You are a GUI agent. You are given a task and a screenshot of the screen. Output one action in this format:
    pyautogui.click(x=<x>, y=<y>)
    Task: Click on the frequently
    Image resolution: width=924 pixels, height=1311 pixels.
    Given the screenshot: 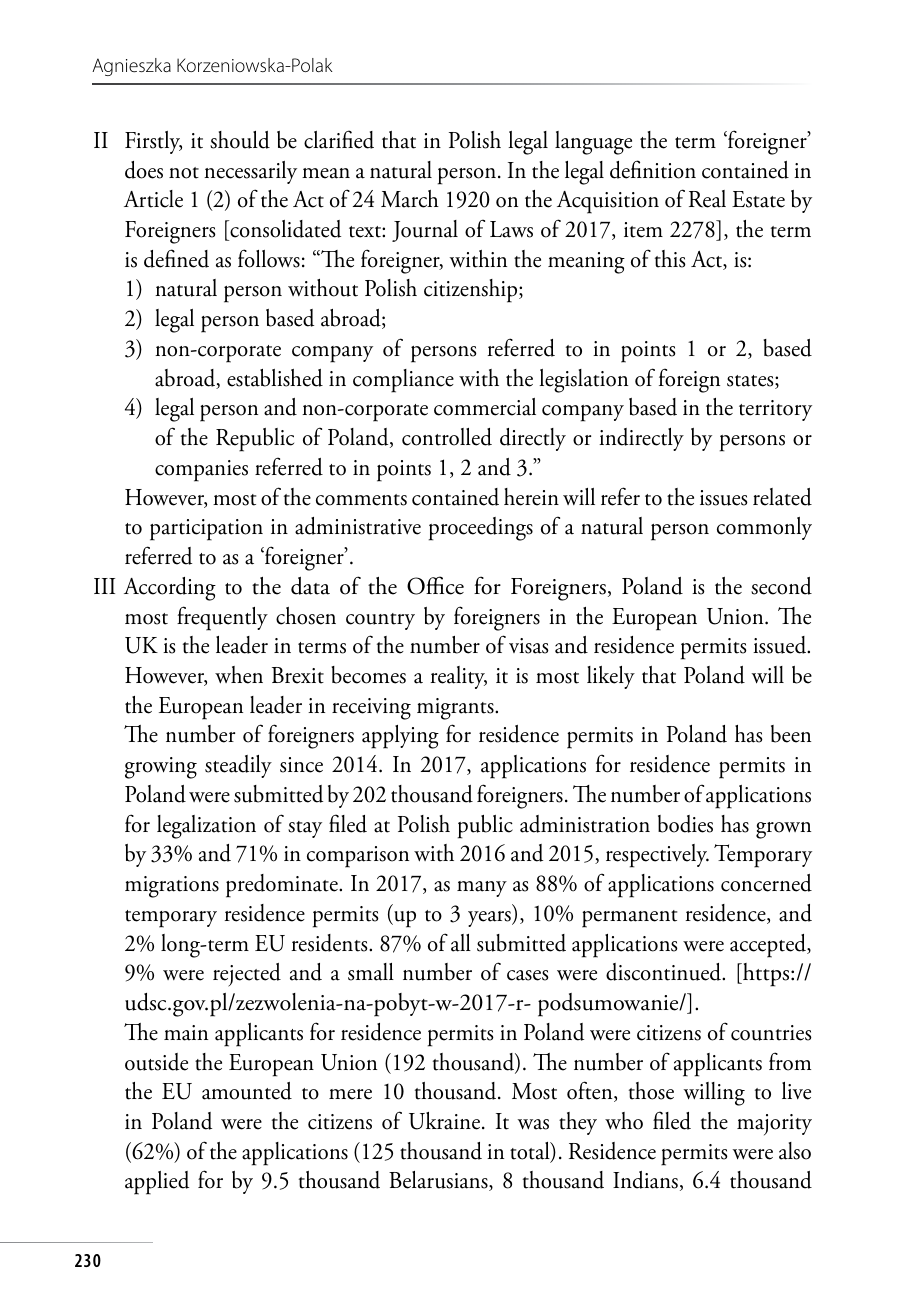 What is the action you would take?
    pyautogui.click(x=222, y=618)
